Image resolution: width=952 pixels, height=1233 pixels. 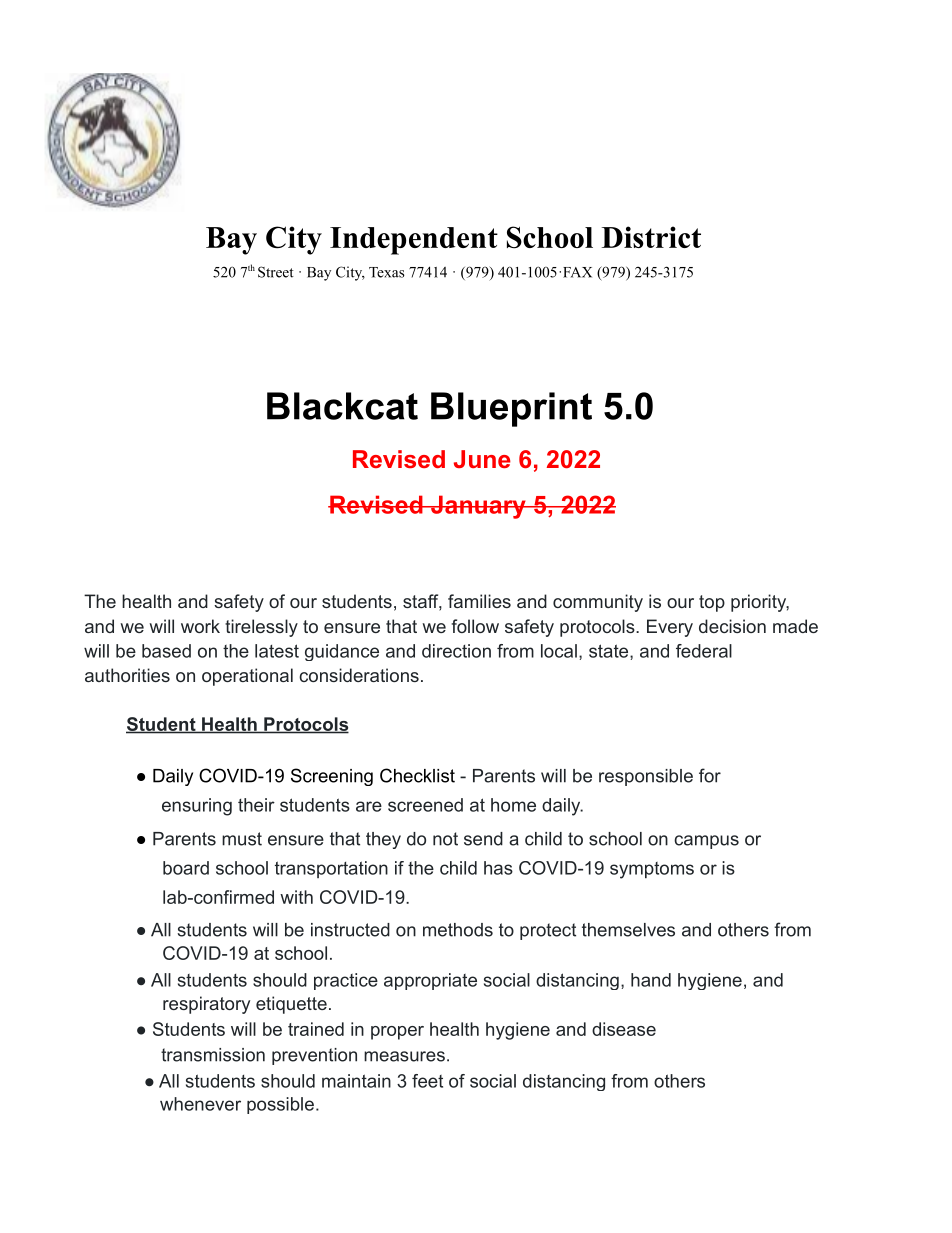 I want to click on top, so click(x=712, y=603).
